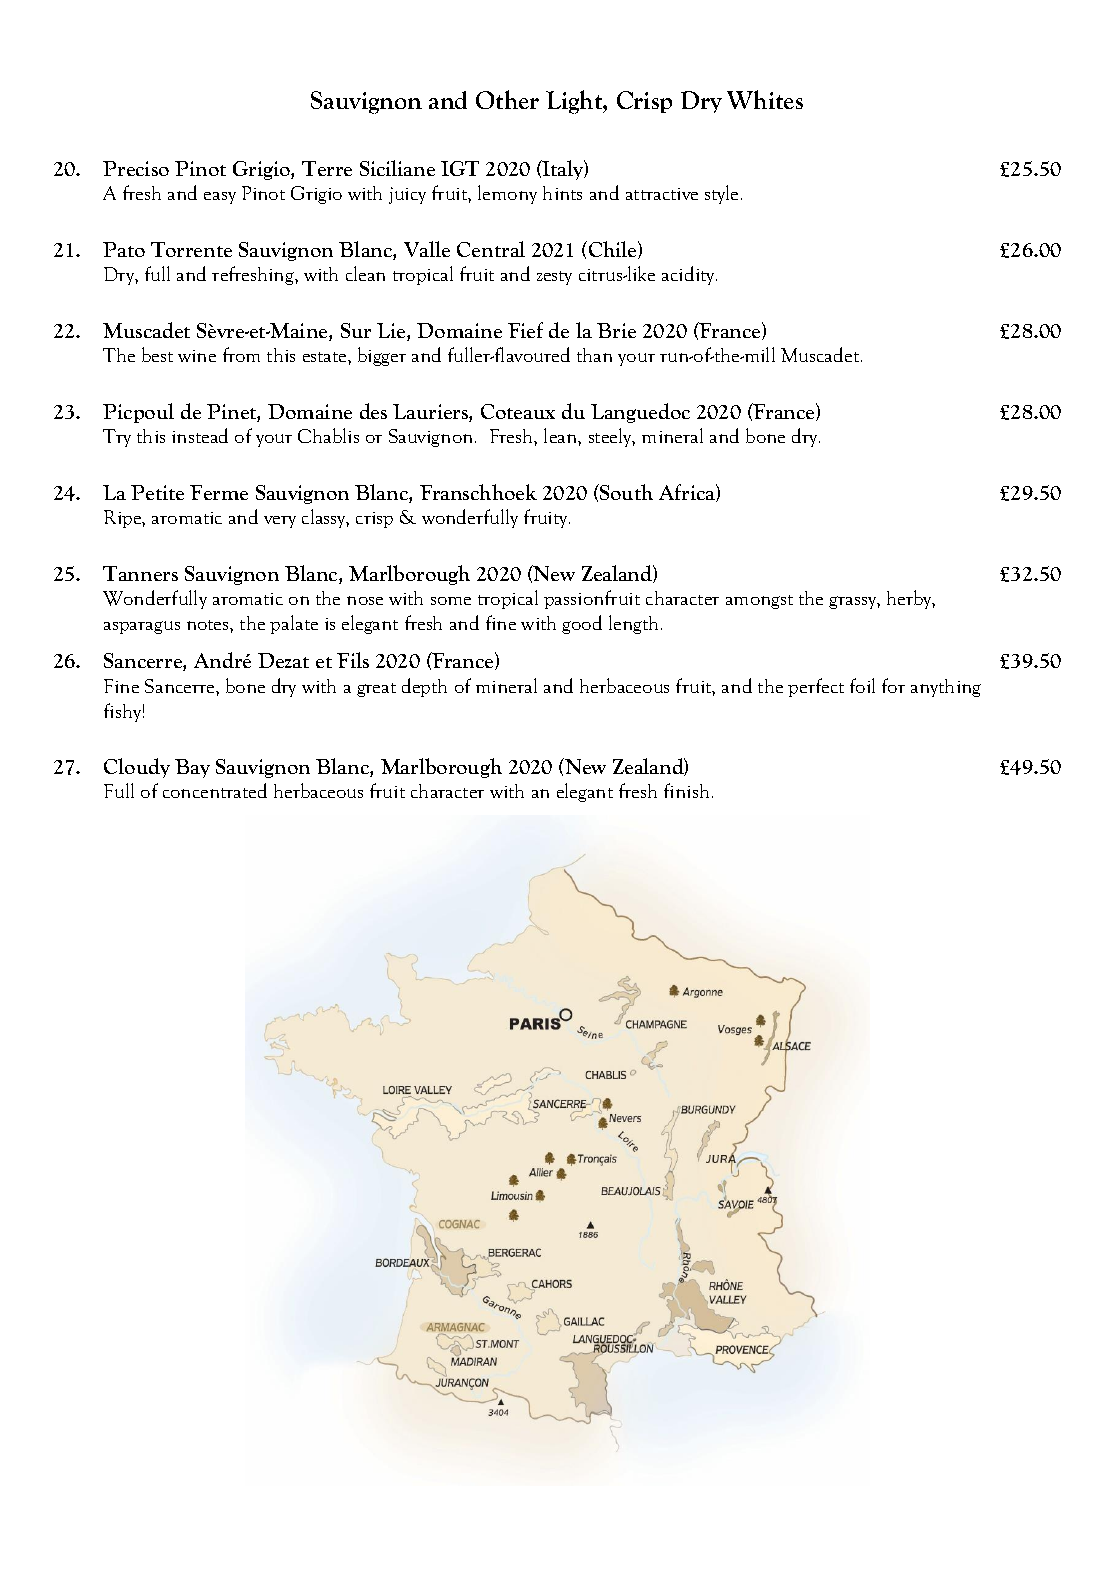 Image resolution: width=1115 pixels, height=1577 pixels. Describe the element at coordinates (612, 437) in the screenshot. I see `steely` at that location.
